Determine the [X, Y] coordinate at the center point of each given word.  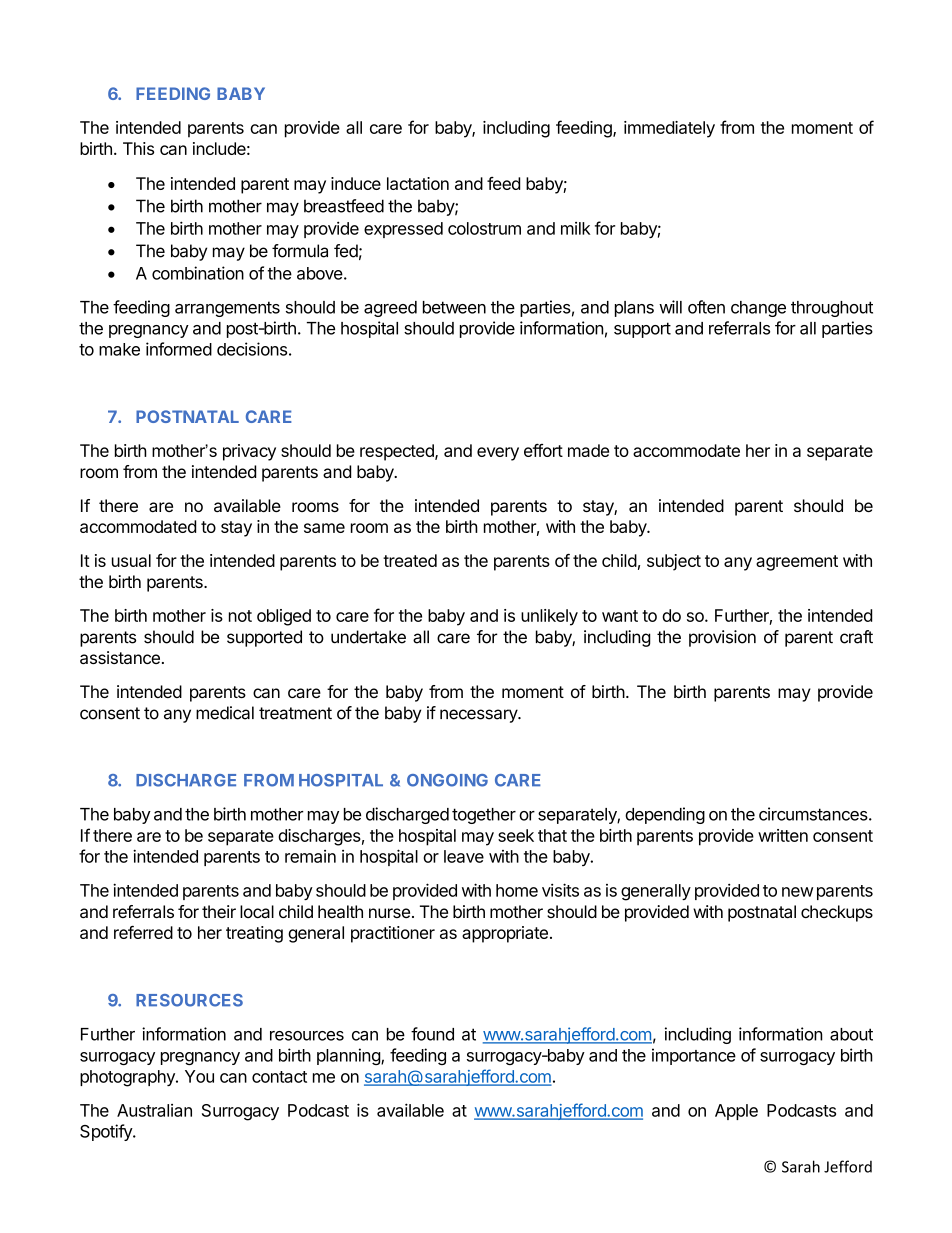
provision [722, 638]
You [199, 1076]
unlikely [549, 617]
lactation [418, 183]
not [240, 616]
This [138, 148]
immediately [669, 129]
